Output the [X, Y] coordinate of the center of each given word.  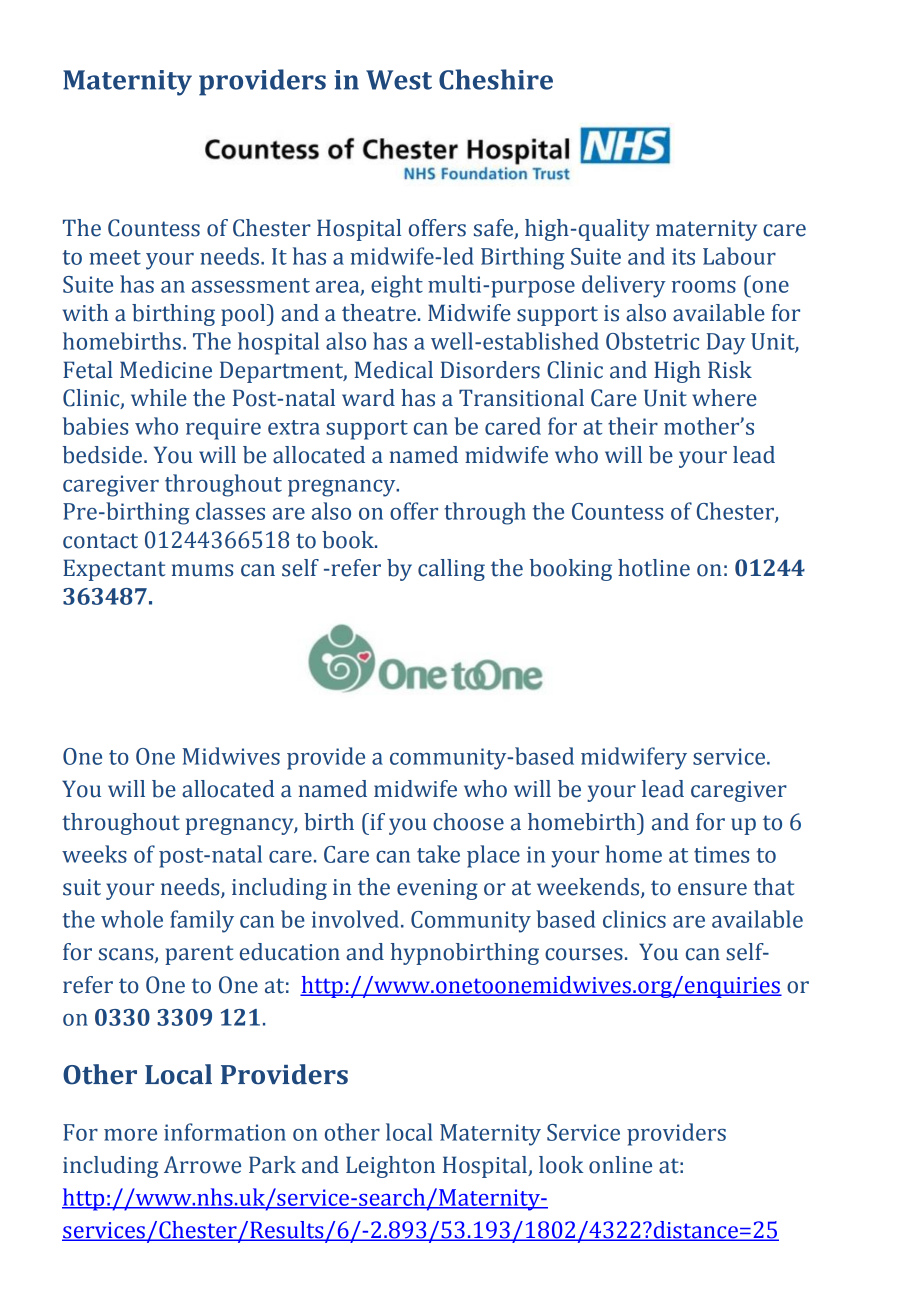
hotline [654, 568]
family [202, 921]
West [399, 80]
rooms [704, 287]
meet [115, 257]
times [721, 854]
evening [437, 889]
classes [230, 511]
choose [468, 822]
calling [451, 570]
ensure [712, 889]
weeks [94, 854]
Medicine [166, 370]
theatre [379, 313]
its [683, 256]
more [130, 1135]
